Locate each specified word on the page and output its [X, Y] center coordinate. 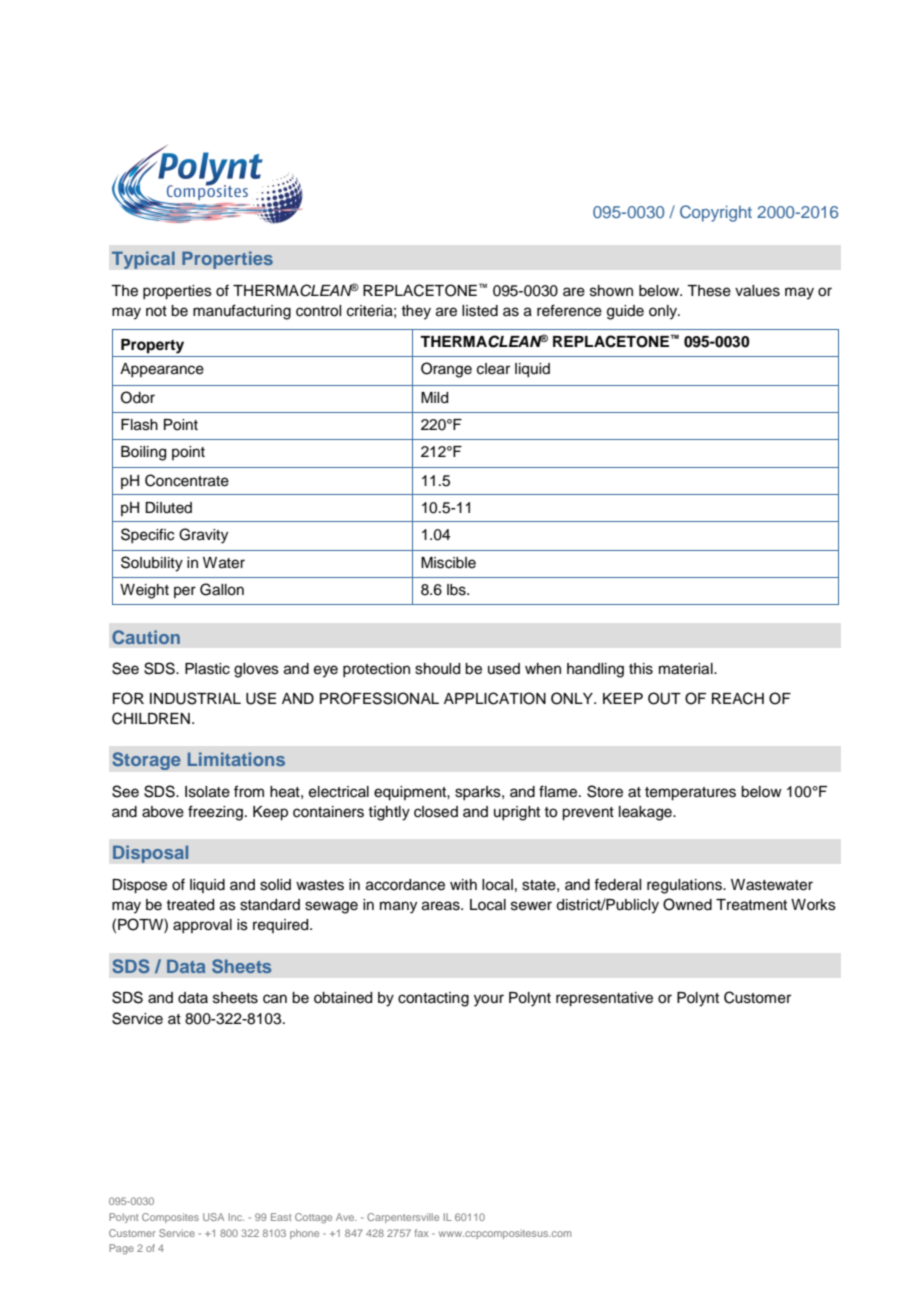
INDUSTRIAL [195, 698]
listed [480, 311]
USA [213, 1217]
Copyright [716, 213]
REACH [738, 698]
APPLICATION [495, 698]
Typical [143, 260]
